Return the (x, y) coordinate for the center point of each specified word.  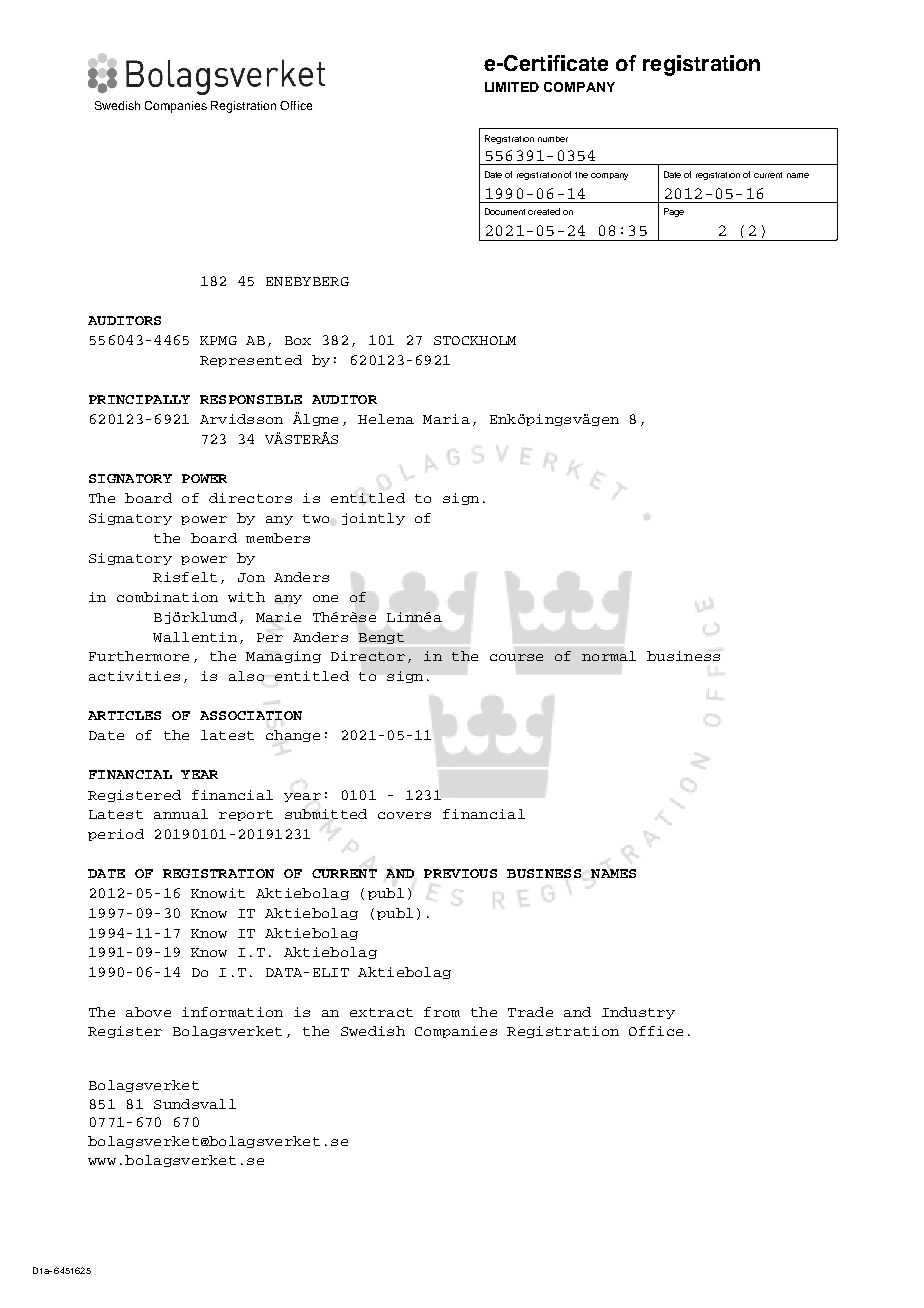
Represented (251, 361)
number (553, 139)
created (544, 211)
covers (404, 815)
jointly (373, 519)
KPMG (218, 340)
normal (609, 656)
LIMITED (512, 87)
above (148, 1012)
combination (167, 597)
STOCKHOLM (475, 340)
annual (181, 814)
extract (381, 1012)
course (516, 657)
